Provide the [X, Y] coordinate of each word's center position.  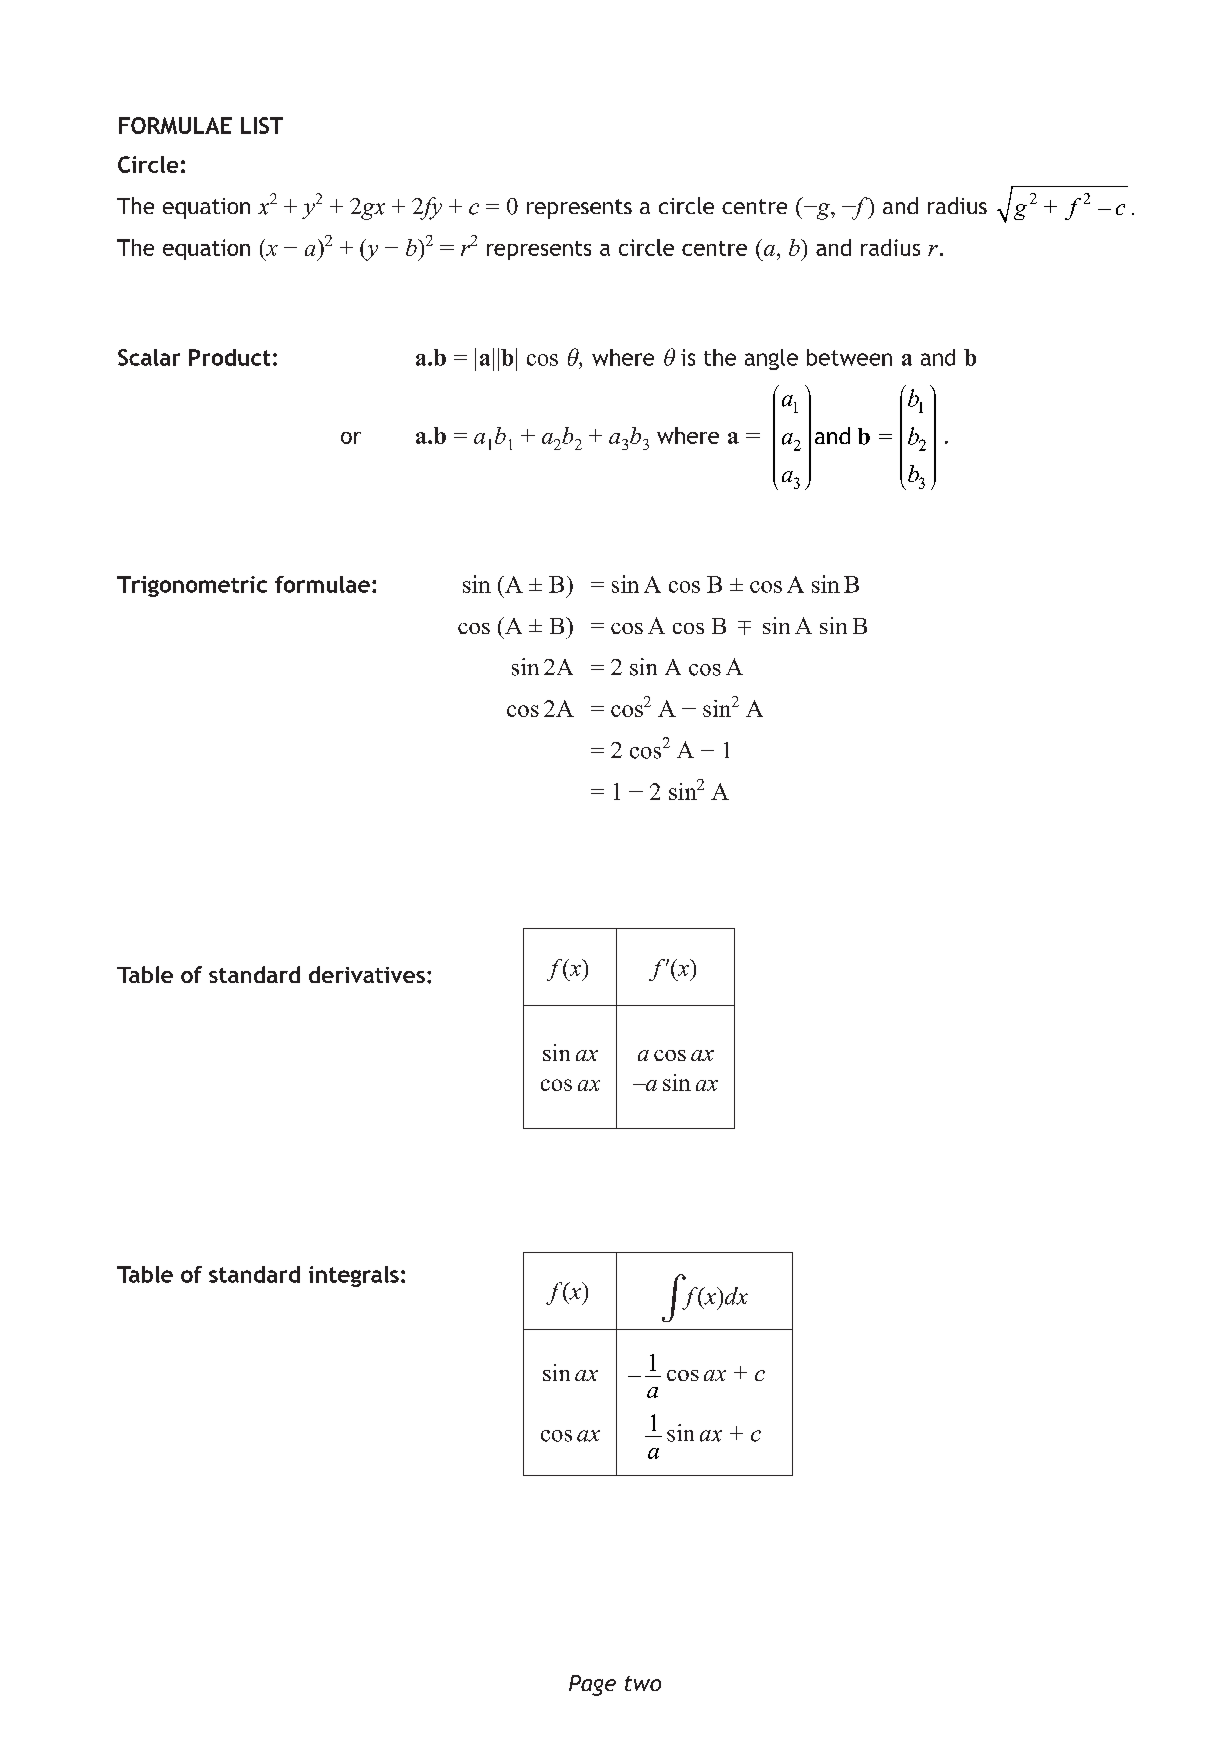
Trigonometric [192, 586]
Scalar [149, 357]
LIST [262, 125]
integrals [354, 1276]
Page [592, 1685]
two [643, 1683]
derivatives [367, 974]
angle [771, 359]
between [849, 357]
